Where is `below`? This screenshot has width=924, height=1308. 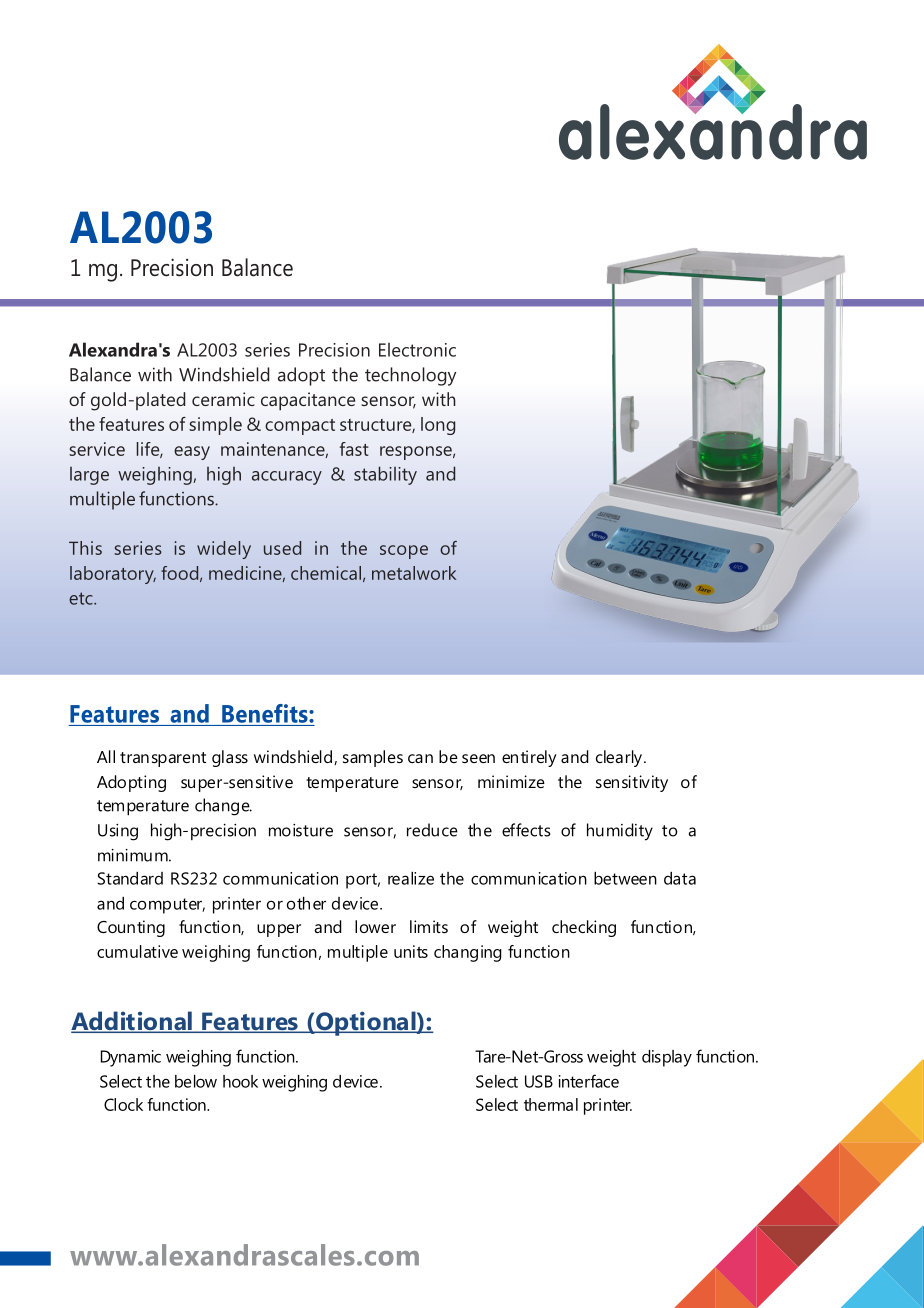
below is located at coordinates (196, 1081).
